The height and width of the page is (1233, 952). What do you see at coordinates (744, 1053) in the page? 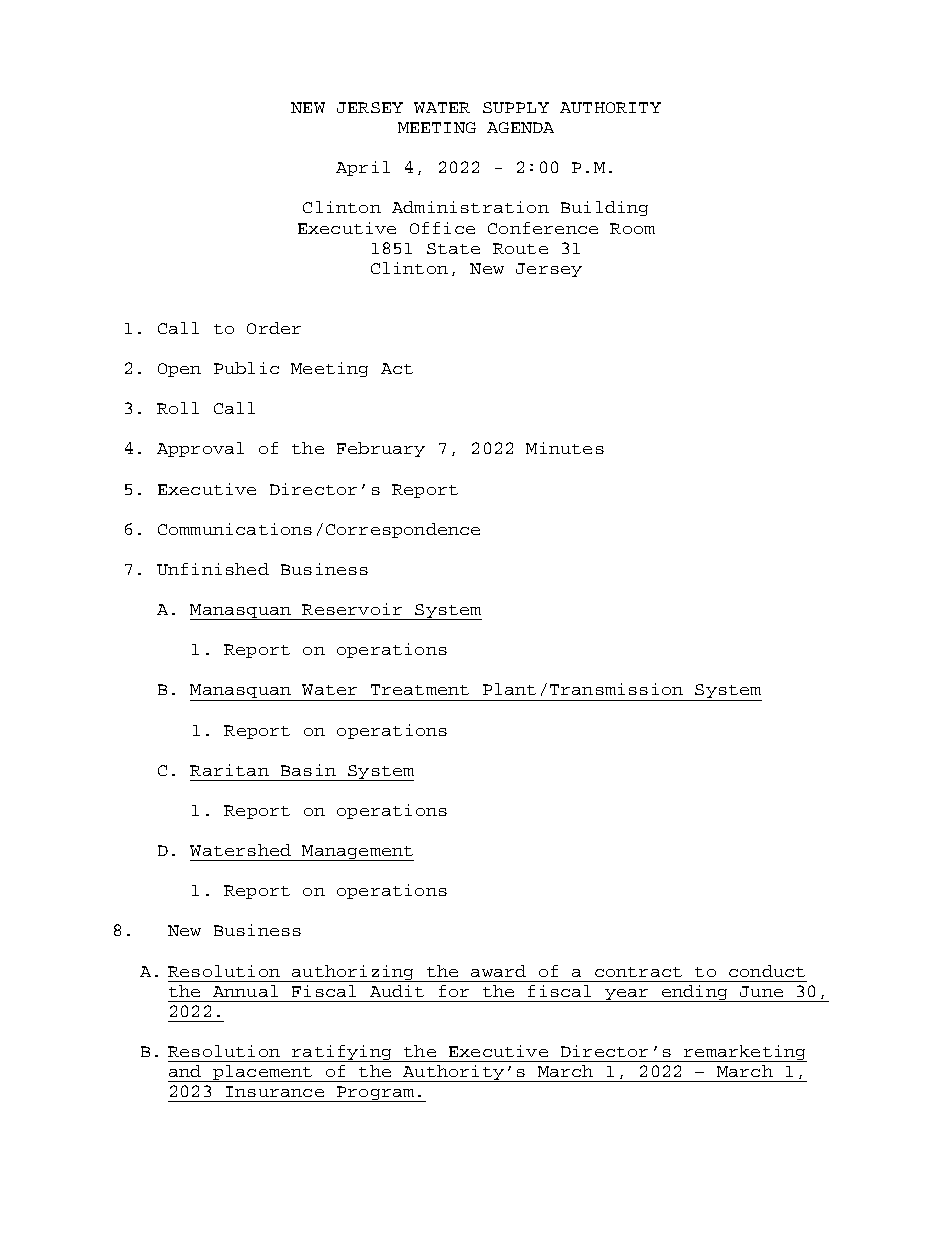
I see `remarketing` at bounding box center [744, 1053].
